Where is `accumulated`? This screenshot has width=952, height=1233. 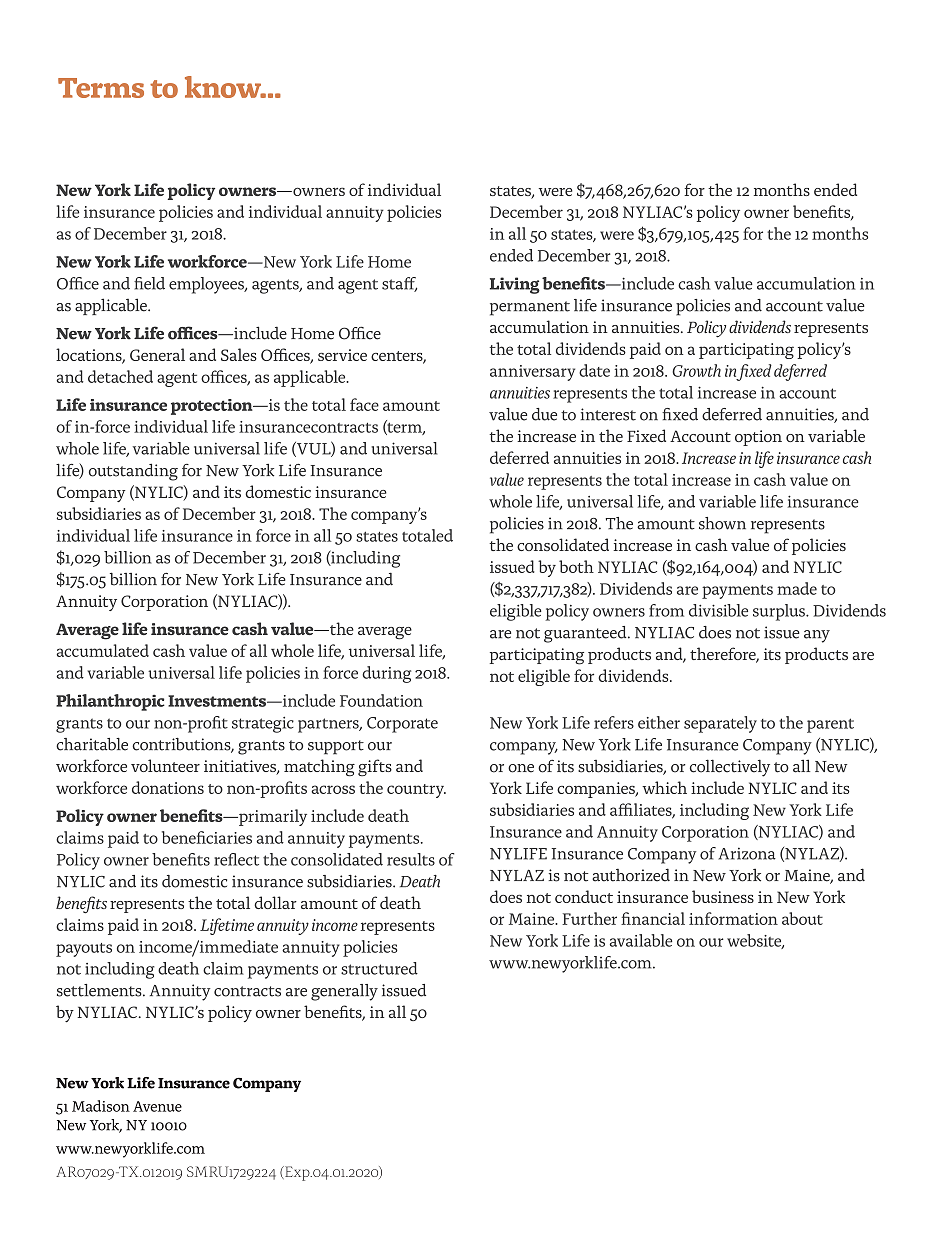 accumulated is located at coordinates (103, 650).
